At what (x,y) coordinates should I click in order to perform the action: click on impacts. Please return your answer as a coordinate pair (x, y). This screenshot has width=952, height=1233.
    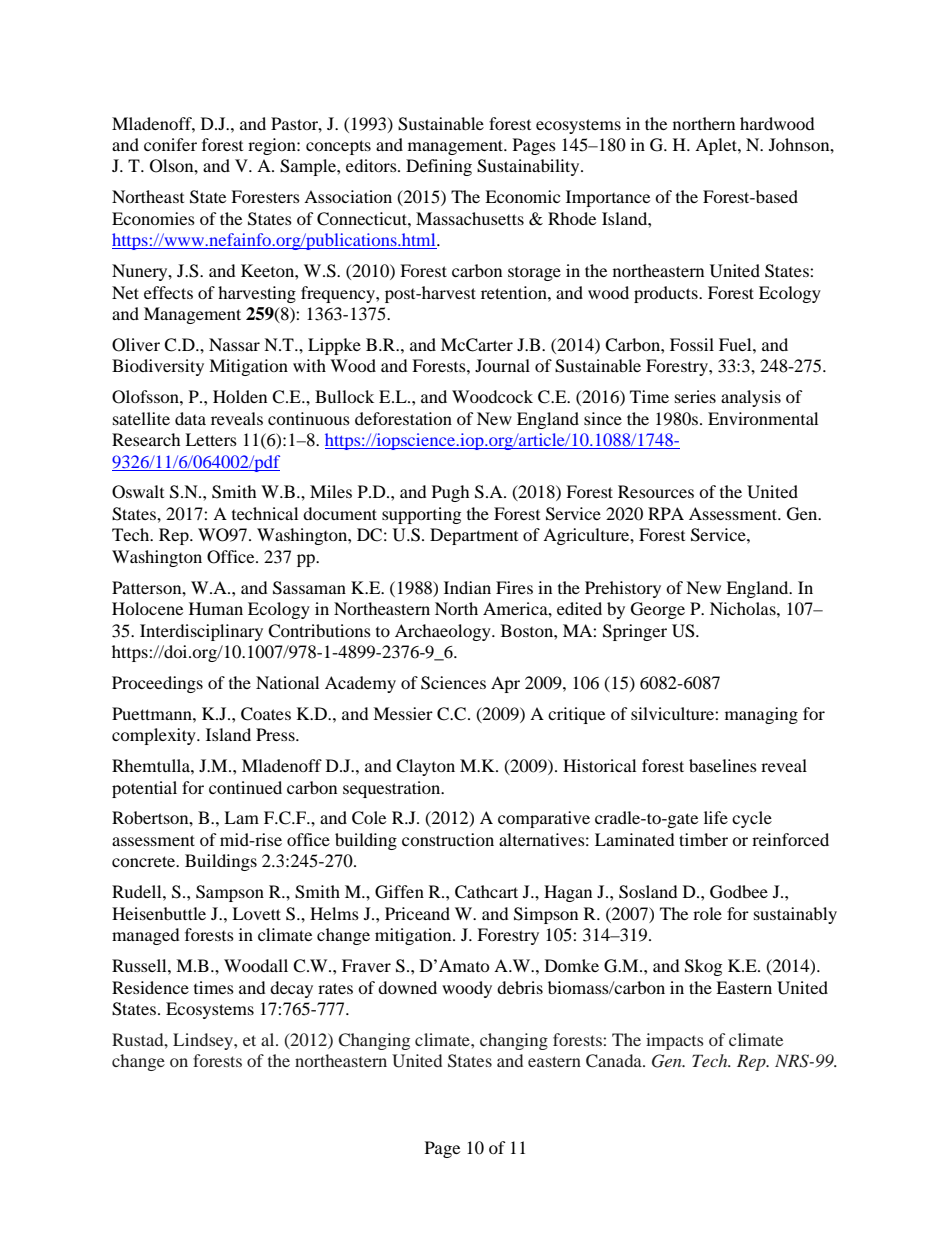
    Looking at the image, I should click on (675, 1041).
